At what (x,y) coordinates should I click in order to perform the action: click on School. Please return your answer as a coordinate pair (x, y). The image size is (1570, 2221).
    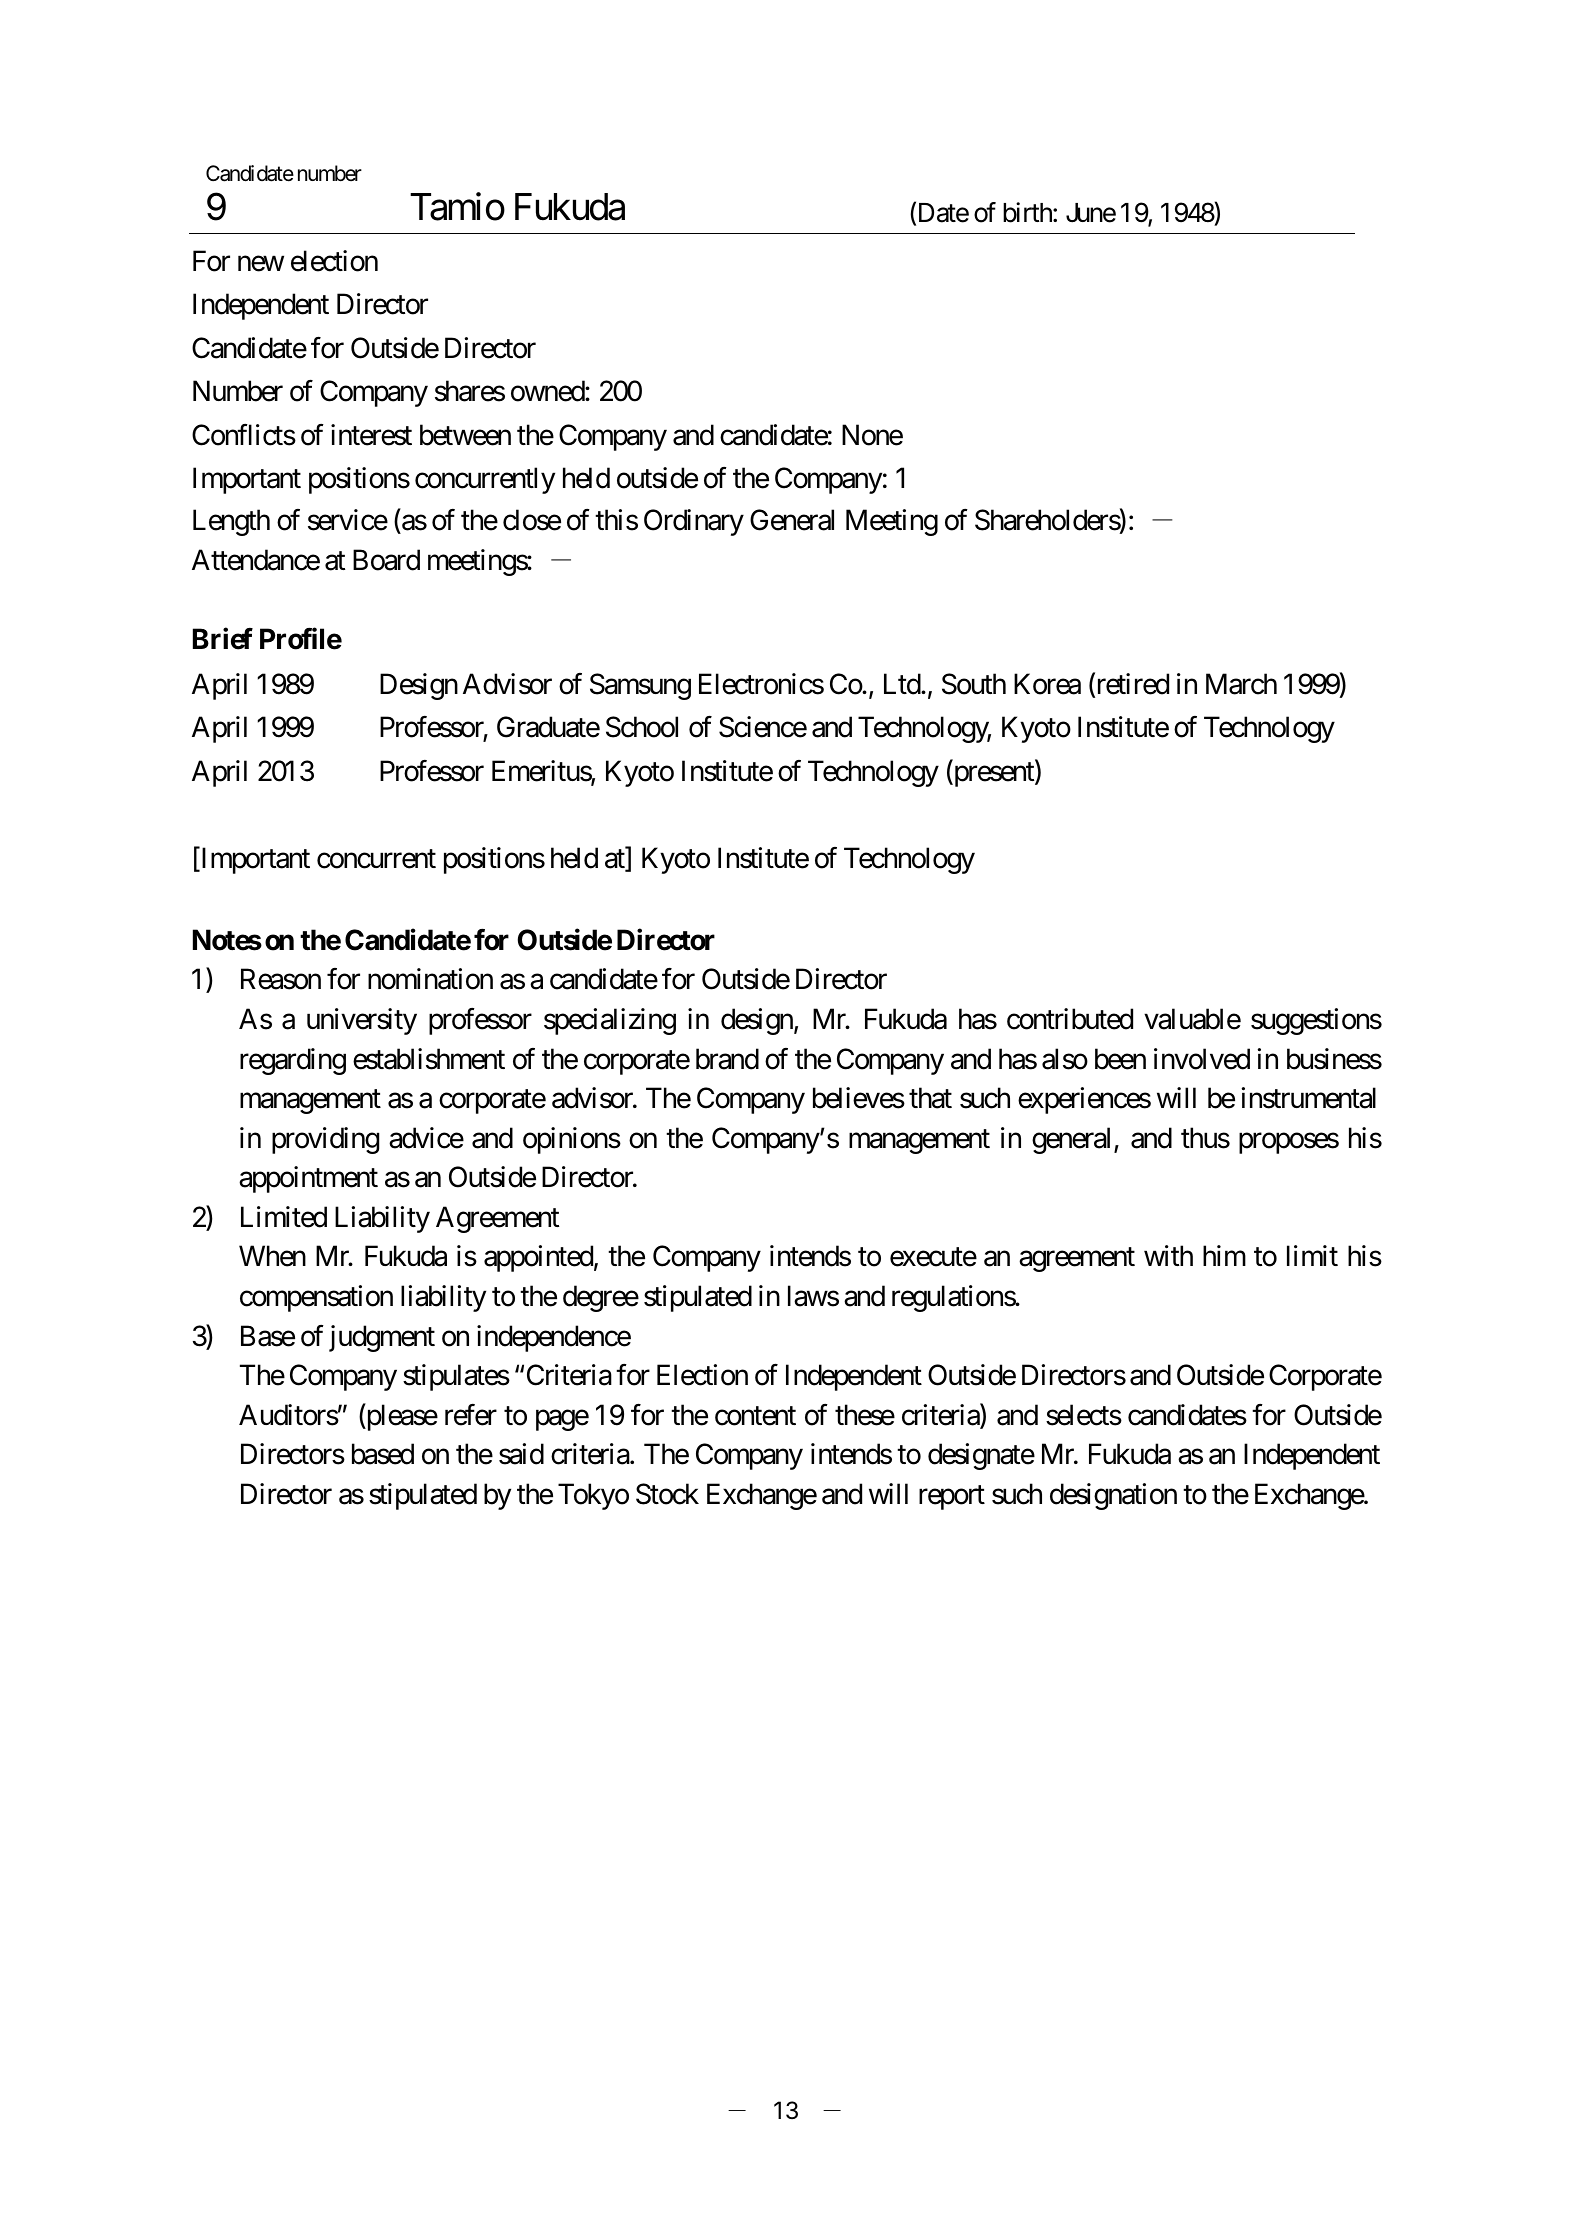
    Looking at the image, I should click on (642, 727).
